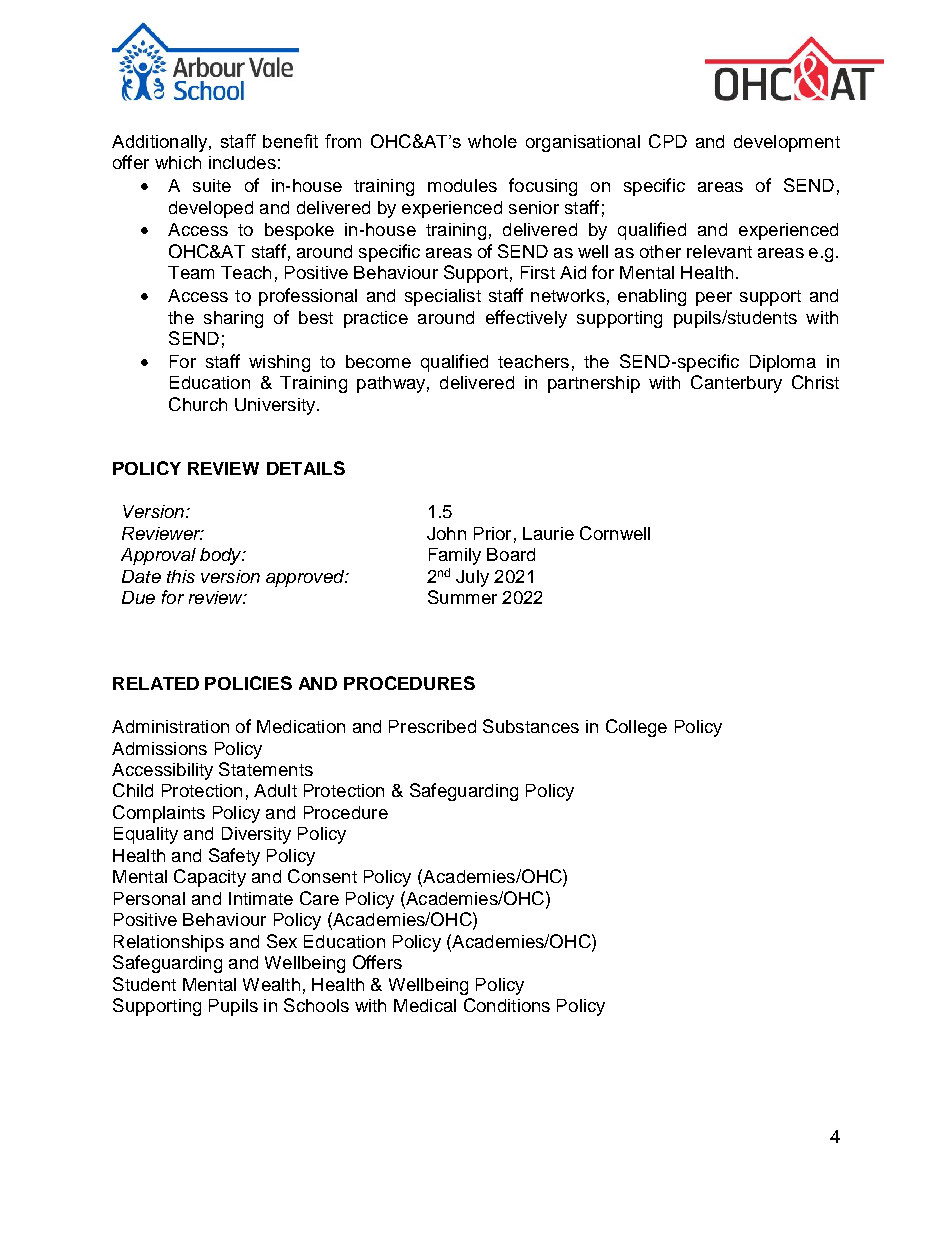  I want to click on Conditions, so click(507, 1005).
